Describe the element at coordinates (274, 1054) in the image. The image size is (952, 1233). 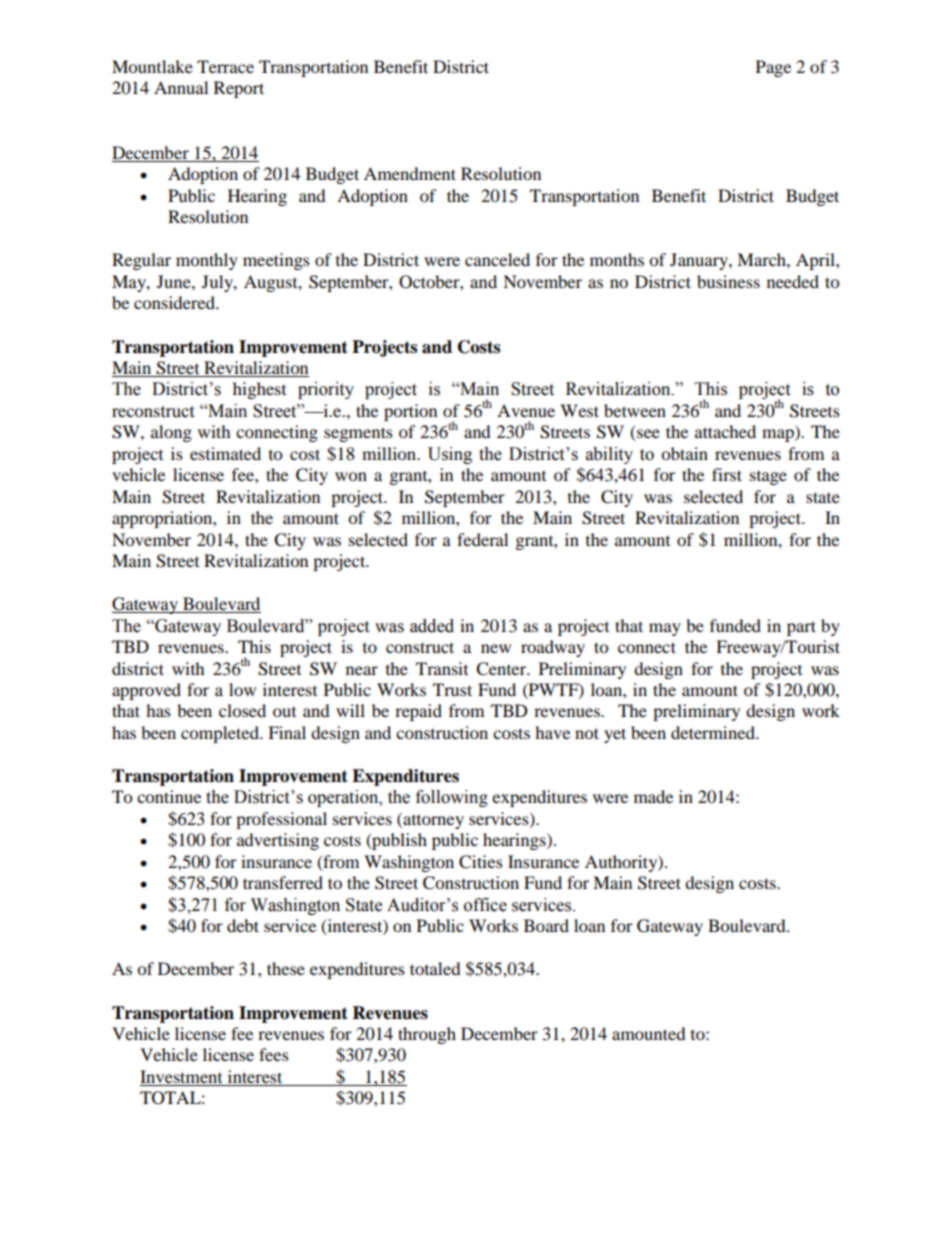
I see `fees` at that location.
